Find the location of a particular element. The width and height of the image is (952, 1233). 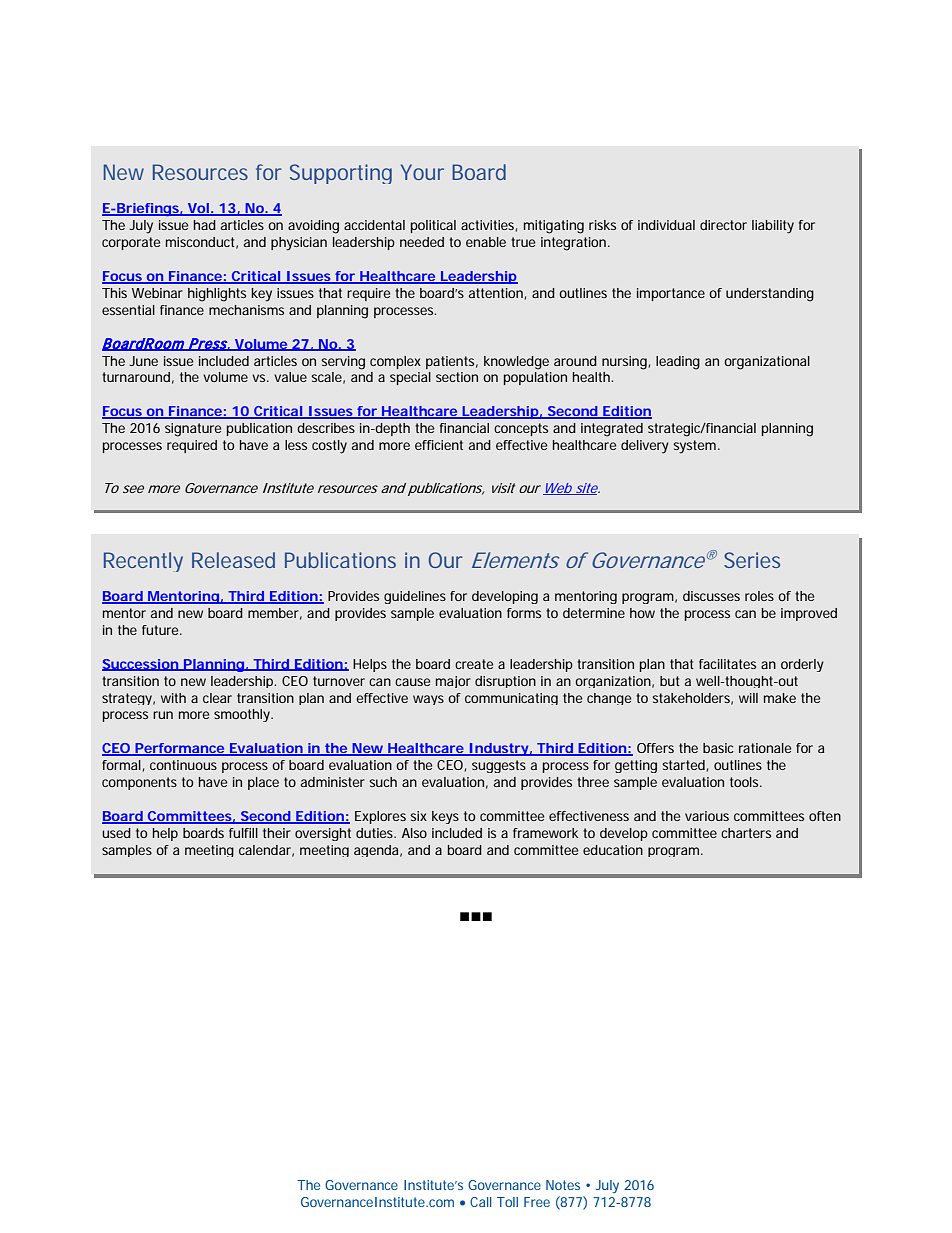

with is located at coordinates (173, 698).
